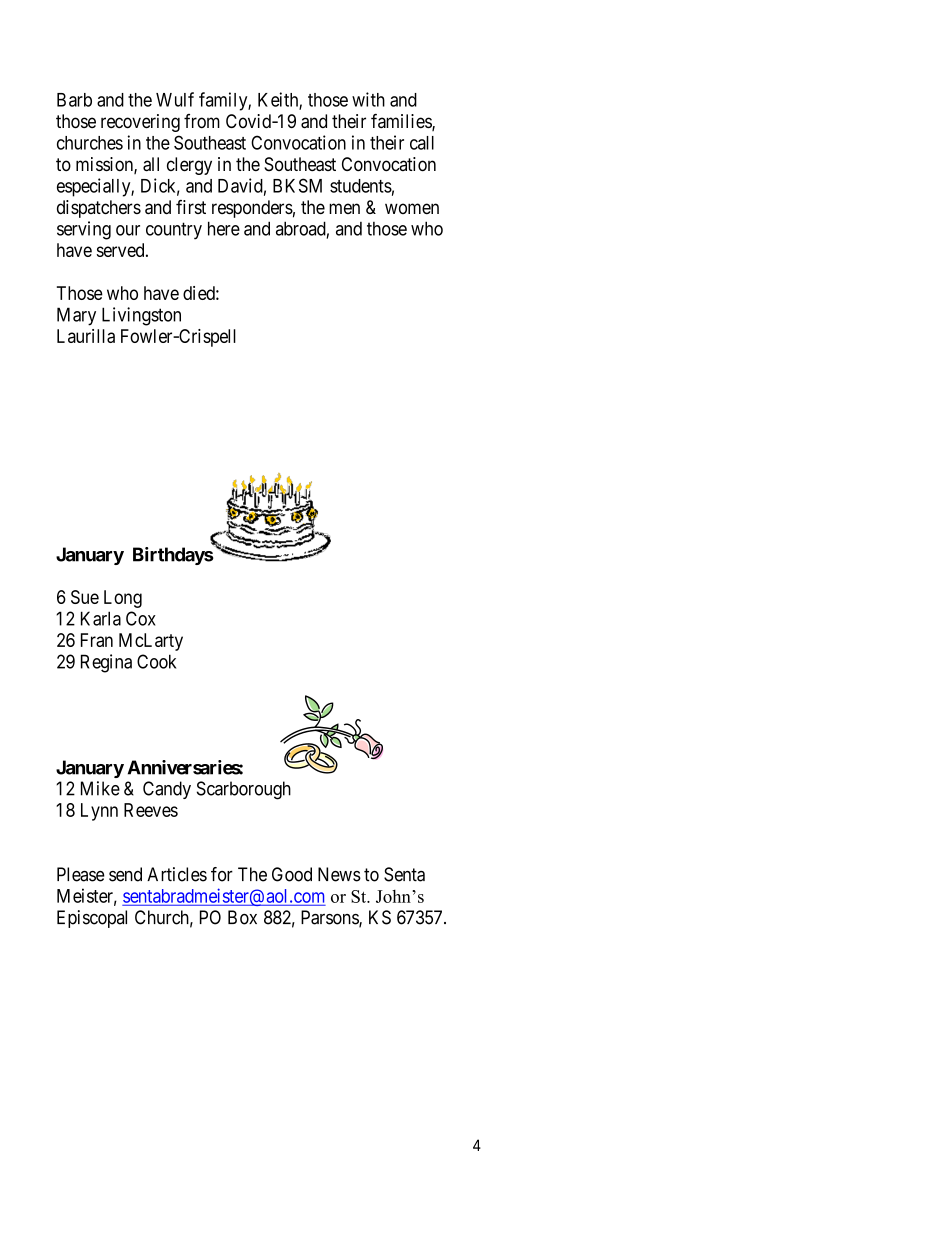 The height and width of the screenshot is (1233, 952). I want to click on with, so click(368, 99).
